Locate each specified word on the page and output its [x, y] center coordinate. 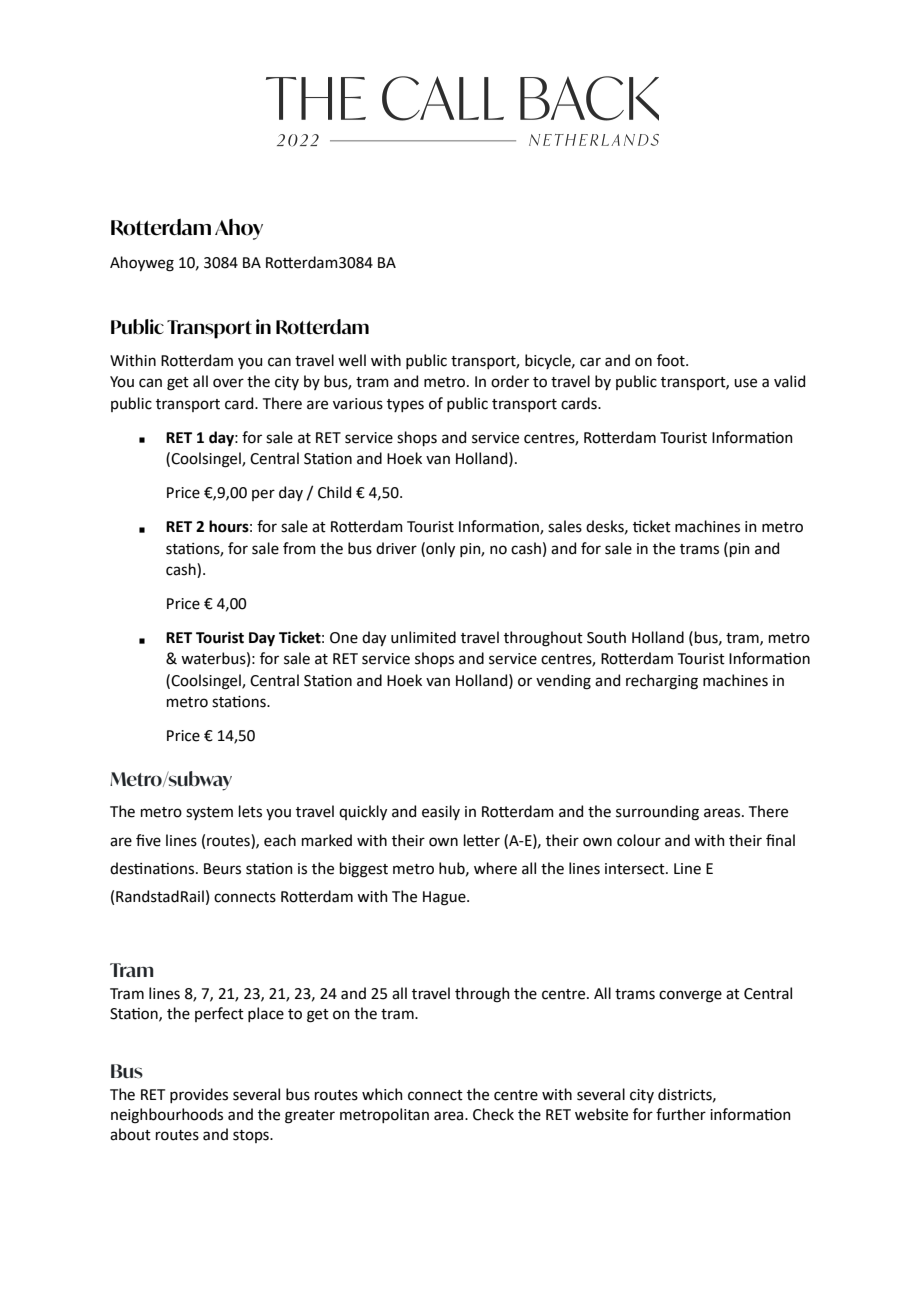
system [209, 813]
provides [199, 1095]
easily [441, 812]
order [510, 381]
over [228, 383]
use [745, 383]
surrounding [657, 813]
